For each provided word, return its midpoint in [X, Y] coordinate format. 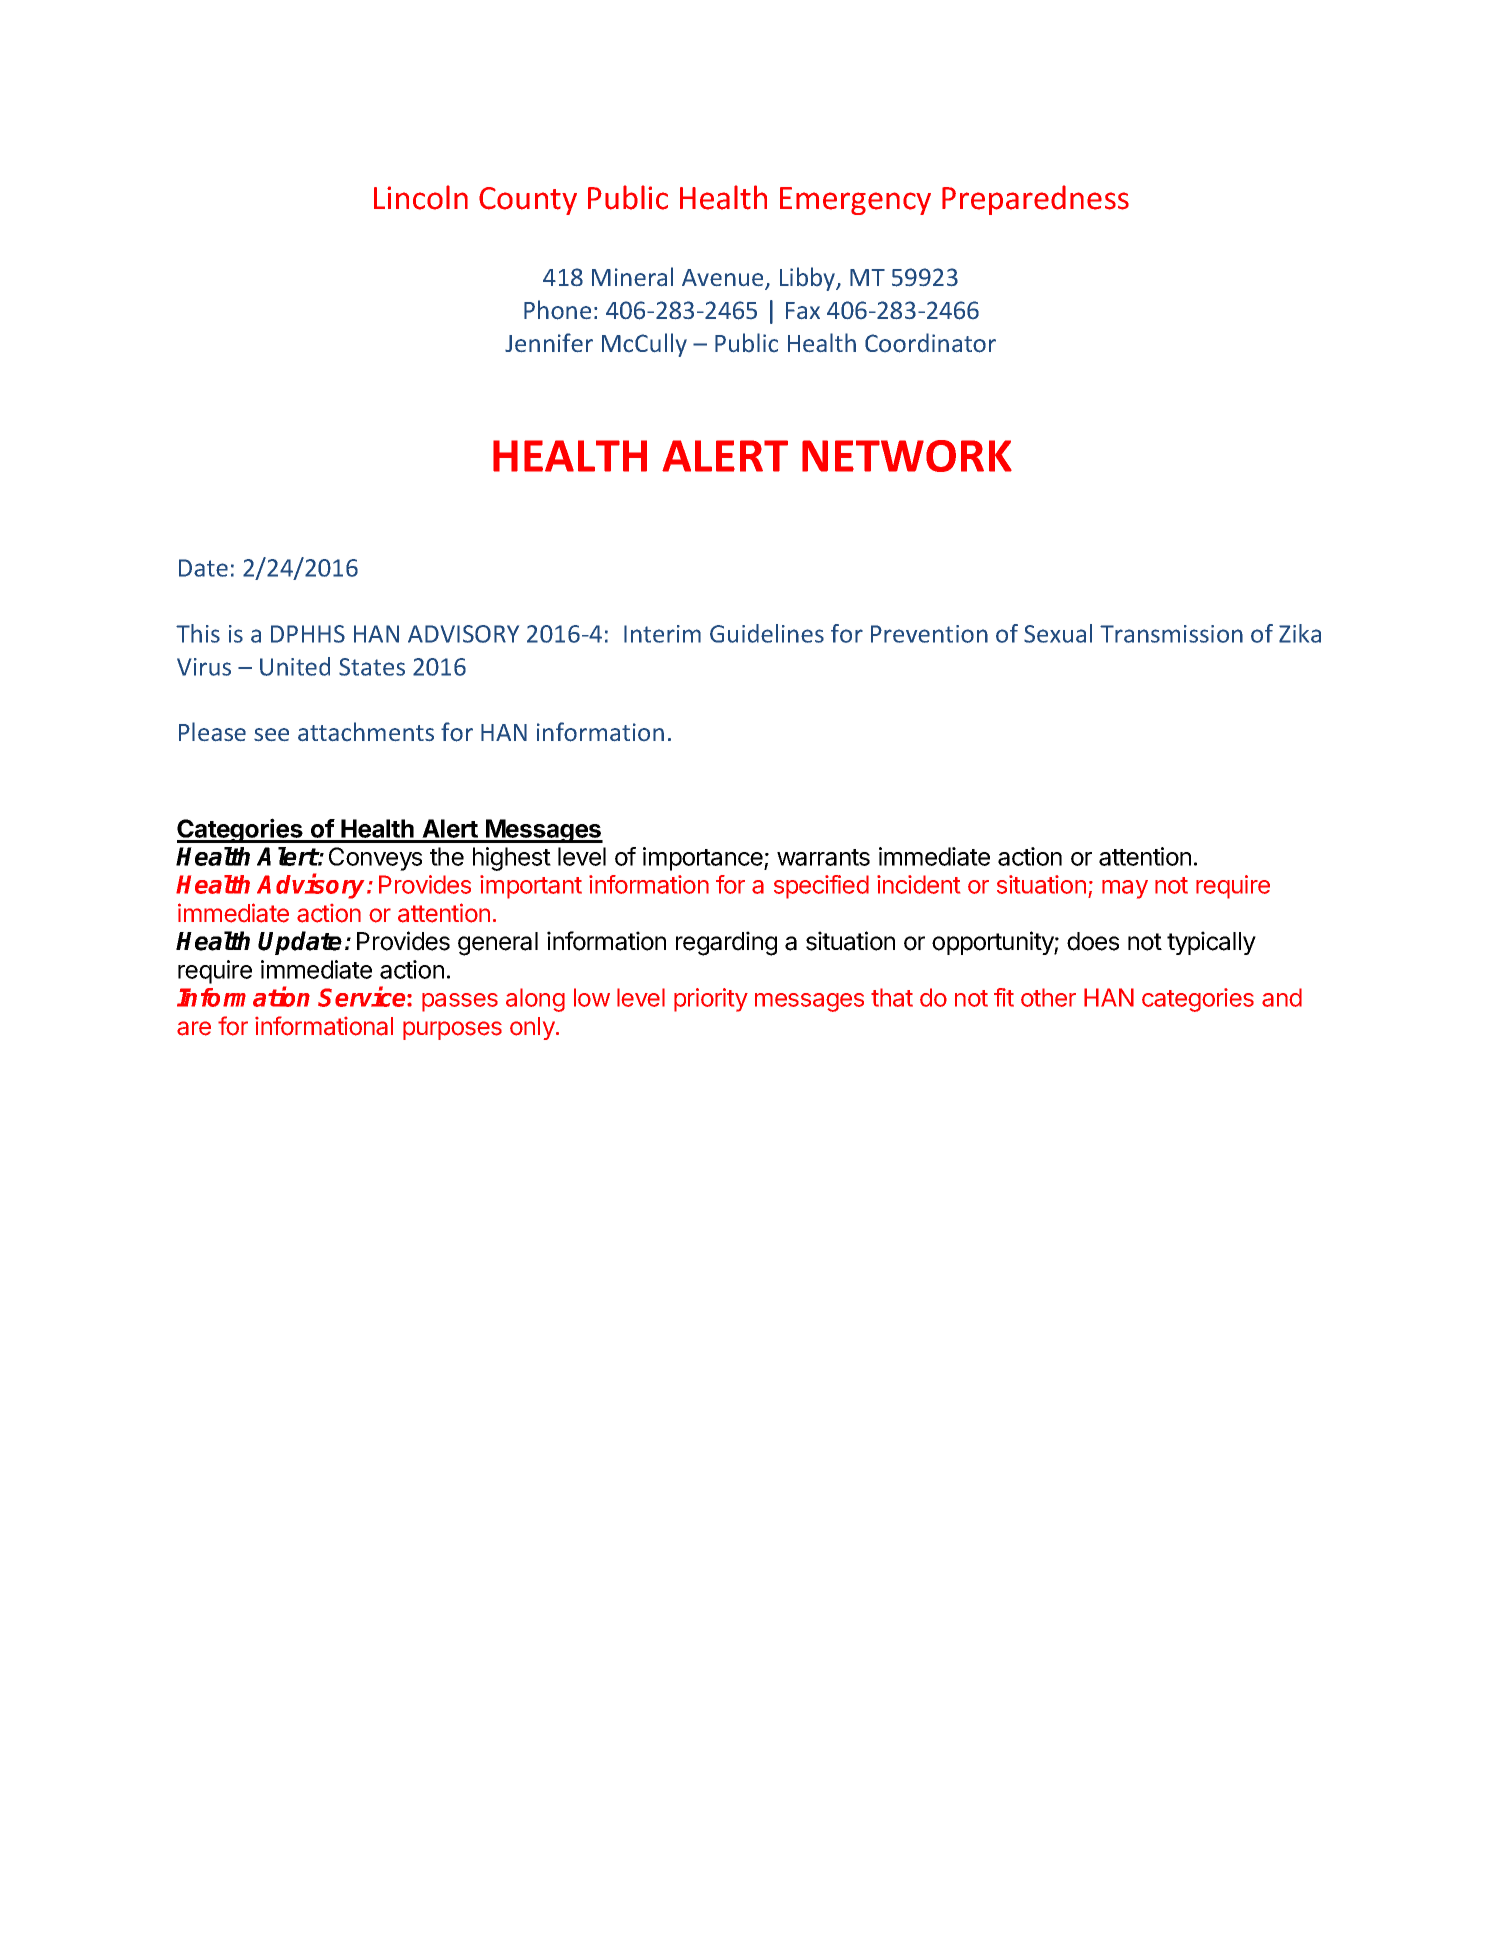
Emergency [855, 201]
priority [711, 1000]
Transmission [1171, 634]
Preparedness [1035, 200]
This [198, 633]
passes [460, 1002]
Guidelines [767, 633]
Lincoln [421, 197]
